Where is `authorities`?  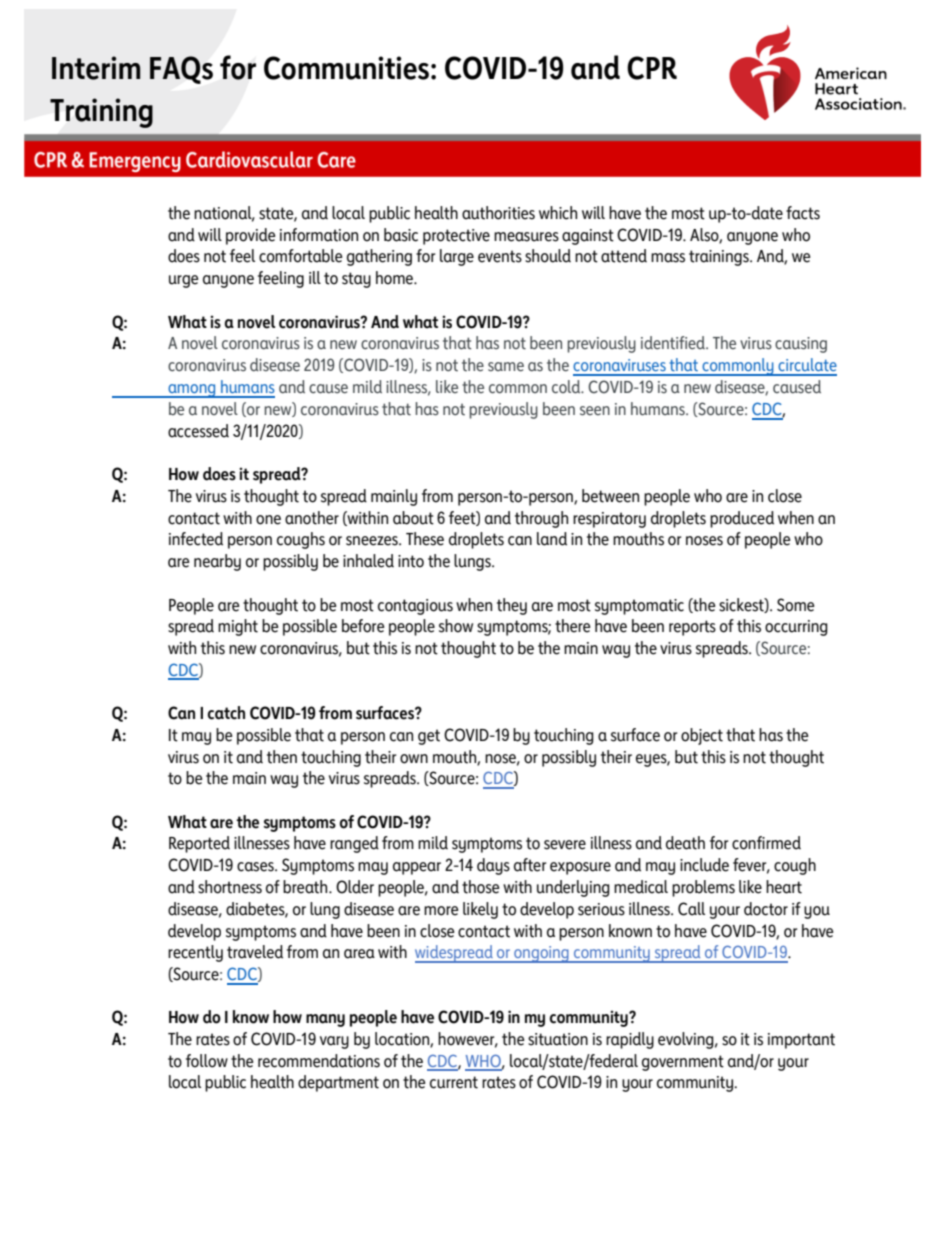
authorities is located at coordinates (498, 213).
